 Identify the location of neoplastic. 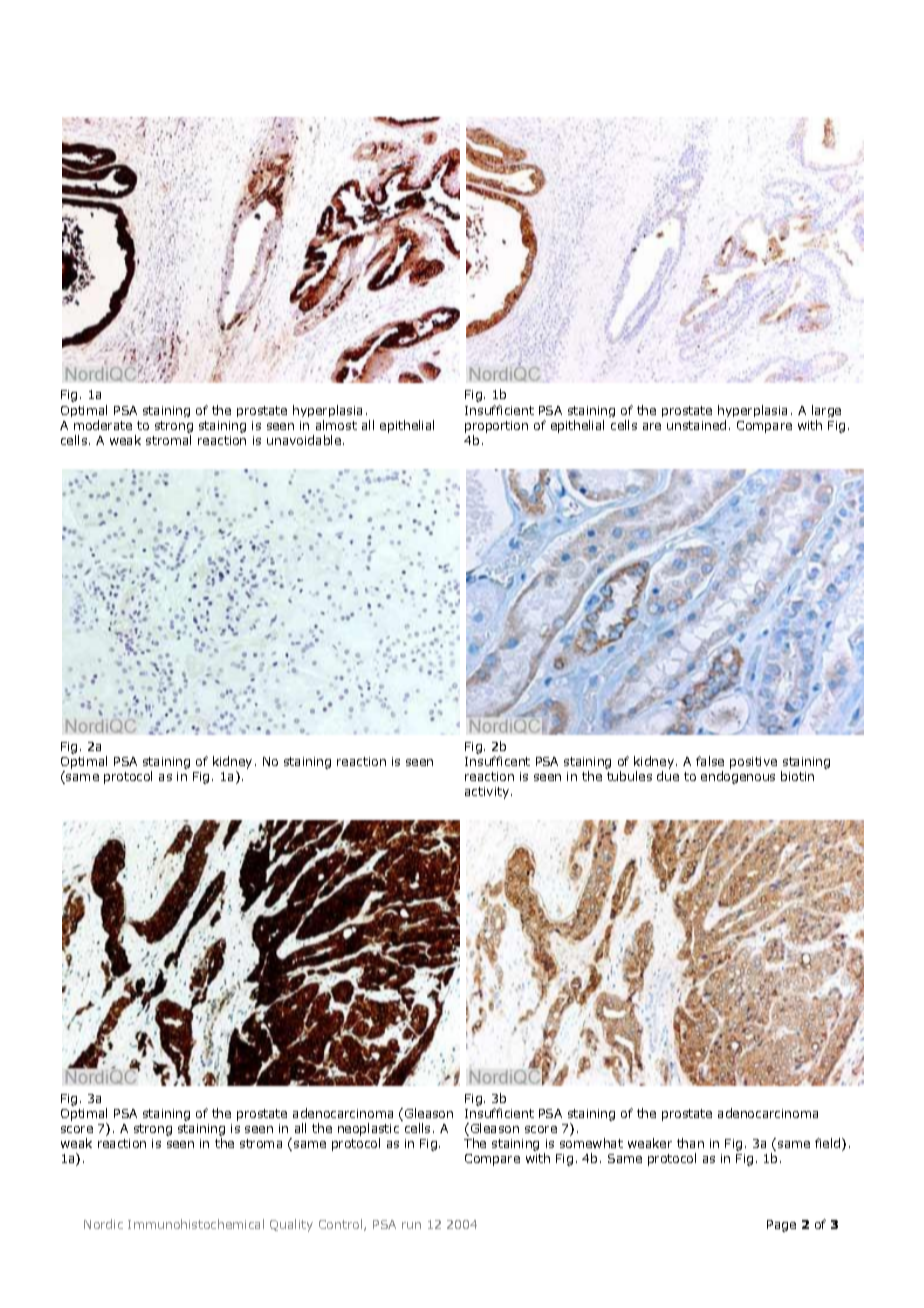
(368, 1129).
